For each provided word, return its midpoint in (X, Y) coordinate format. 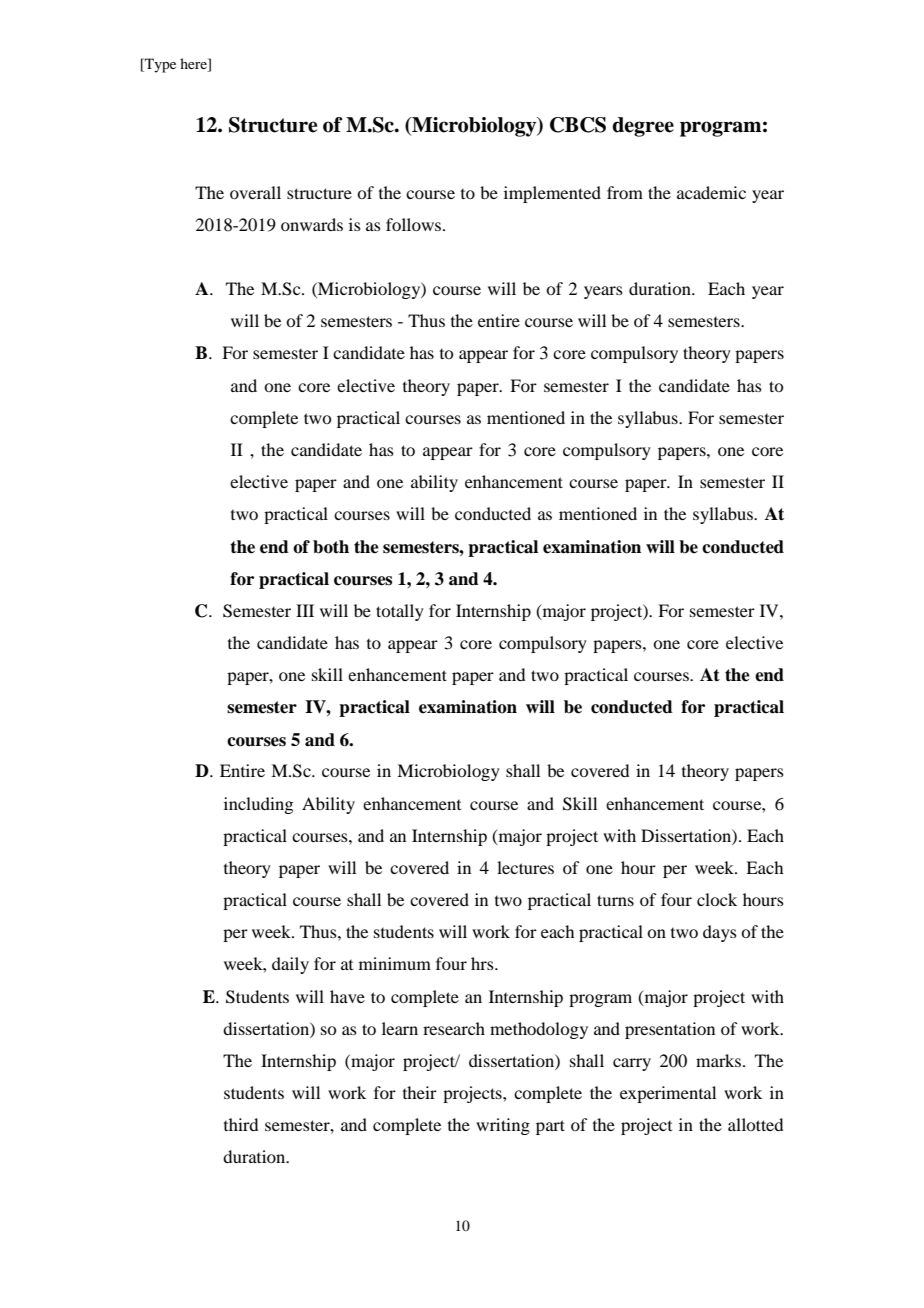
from (625, 192)
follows (415, 224)
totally (400, 612)
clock (717, 899)
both (331, 547)
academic (711, 192)
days (720, 933)
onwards (312, 224)
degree (643, 127)
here (194, 65)
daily (290, 965)
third (241, 1124)
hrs (483, 963)
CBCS (578, 125)
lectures (525, 867)
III (305, 610)
